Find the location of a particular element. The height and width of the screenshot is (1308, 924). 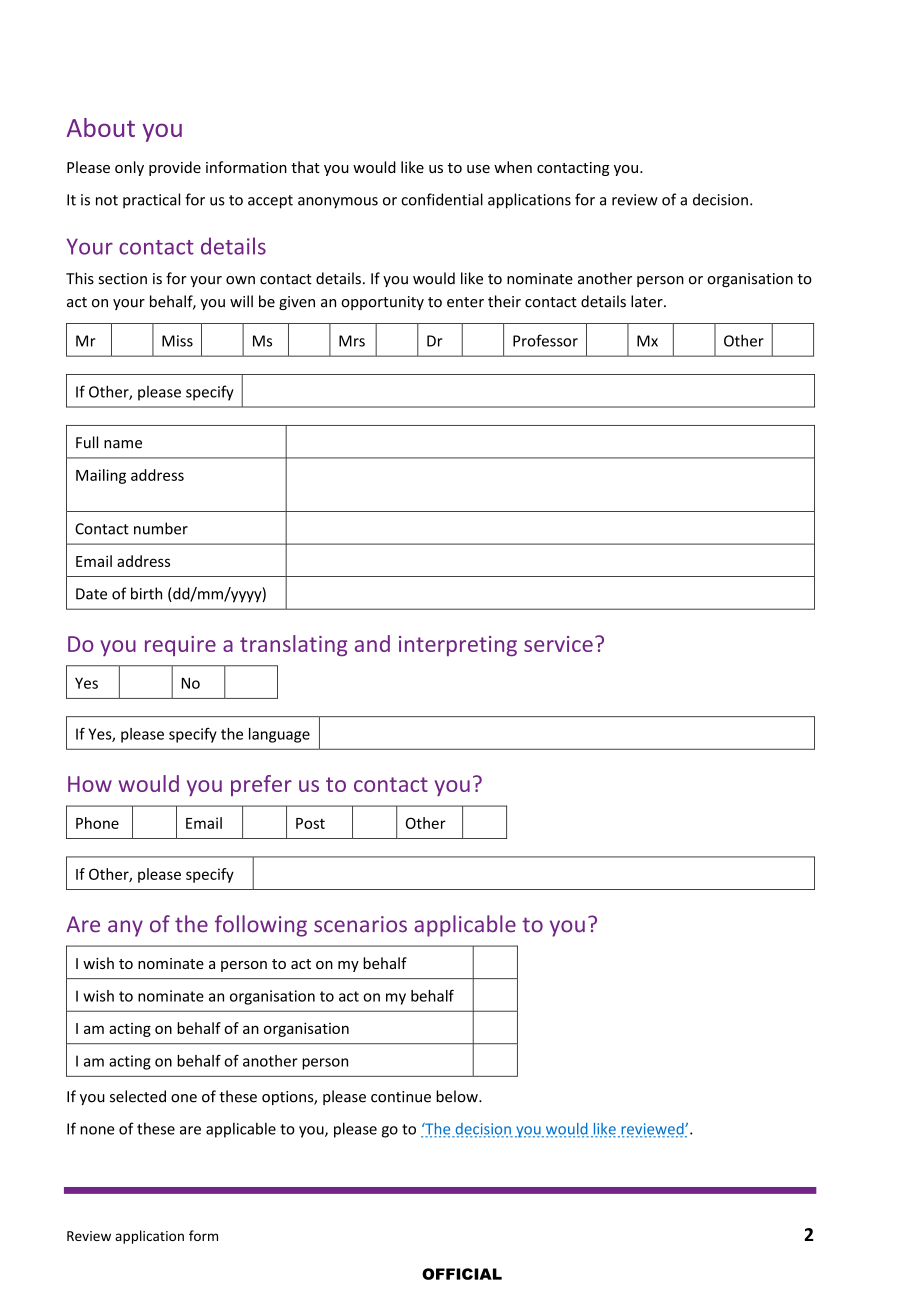

and is located at coordinates (372, 643).
